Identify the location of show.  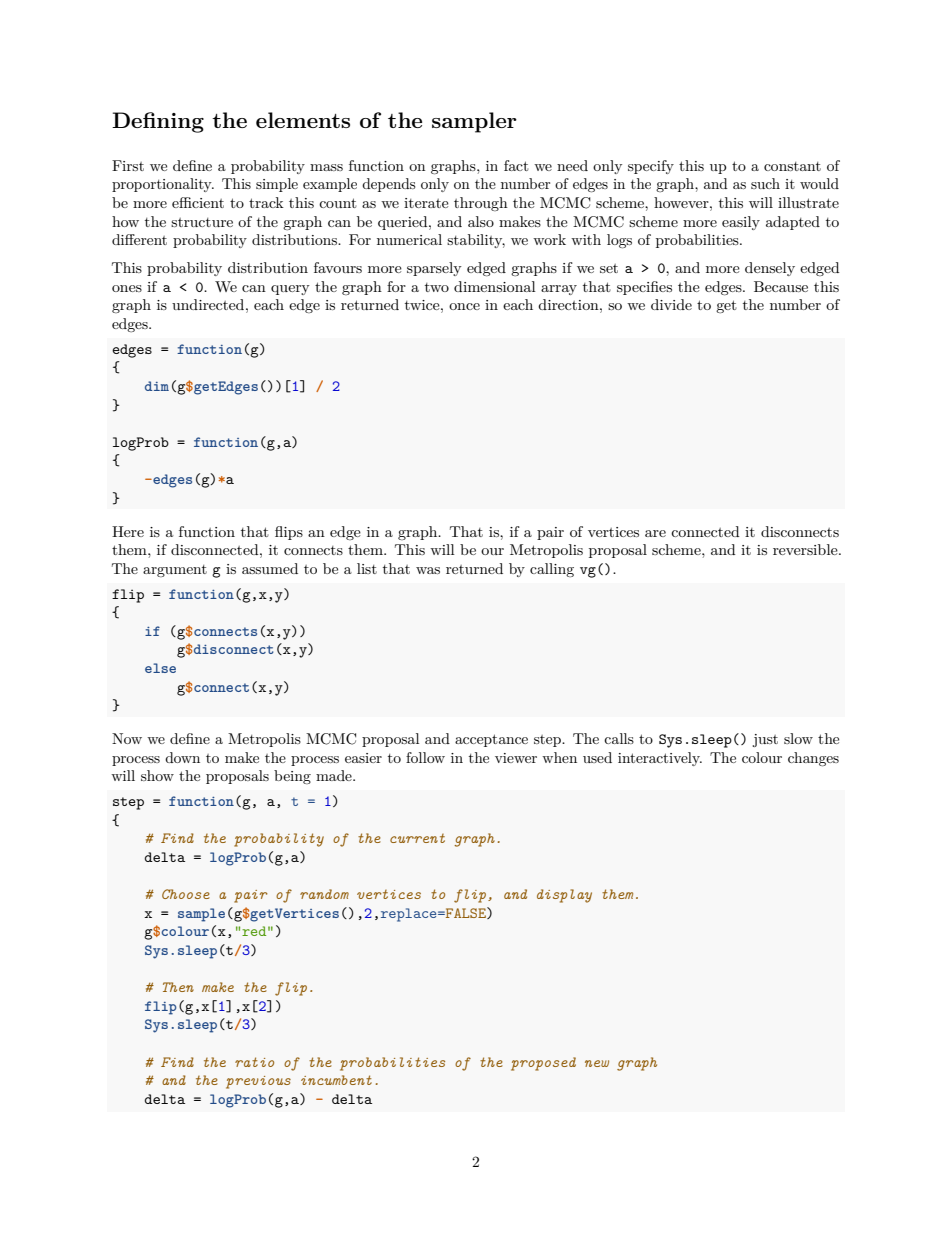
(157, 775).
